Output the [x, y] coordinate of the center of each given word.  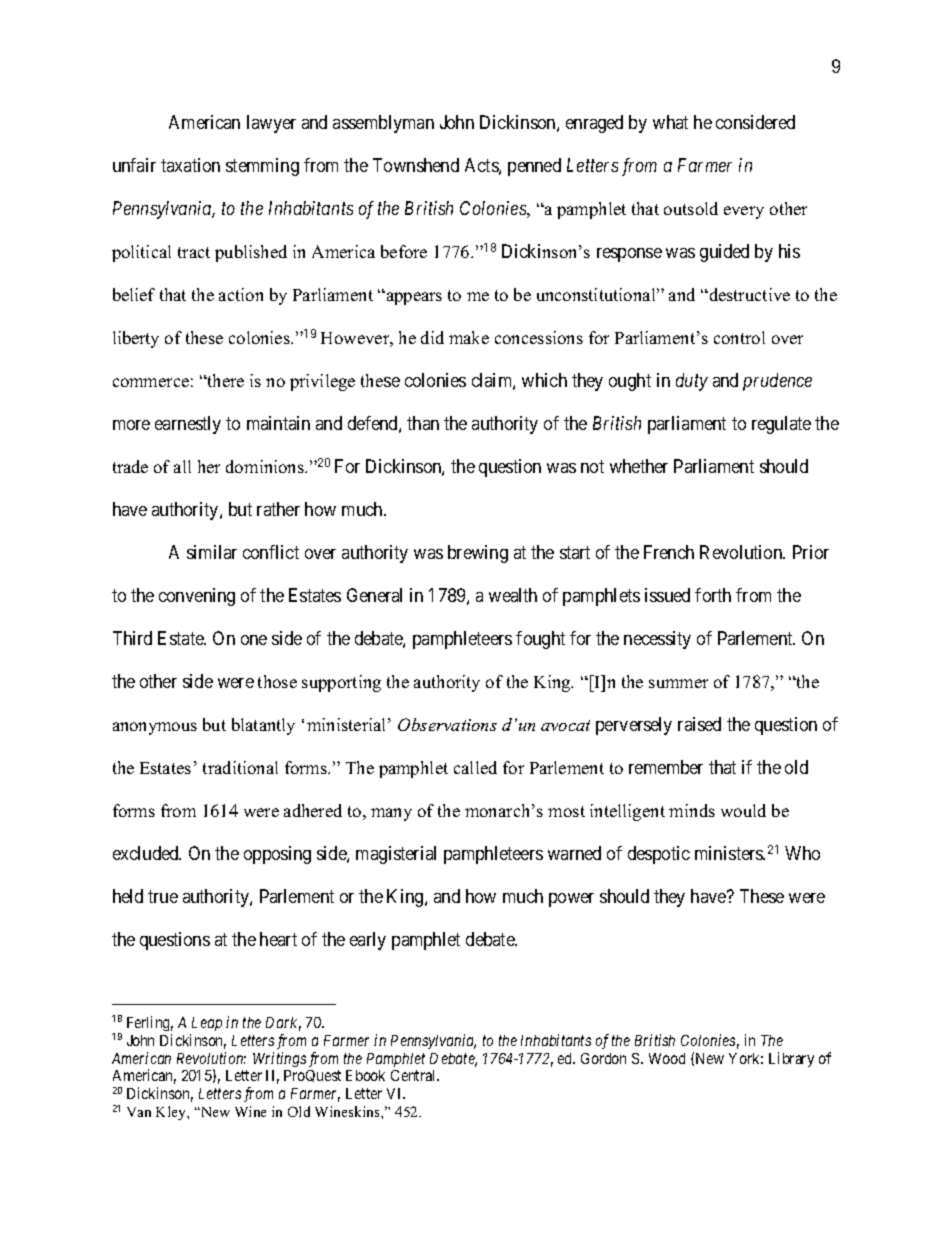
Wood [667, 1058]
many [391, 814]
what [670, 122]
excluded [147, 853]
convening [197, 597]
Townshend [416, 165]
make [469, 337]
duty [692, 382]
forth [713, 595]
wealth [513, 595]
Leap [207, 1024]
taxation [190, 165]
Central [415, 1075]
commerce [151, 382]
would [743, 810]
